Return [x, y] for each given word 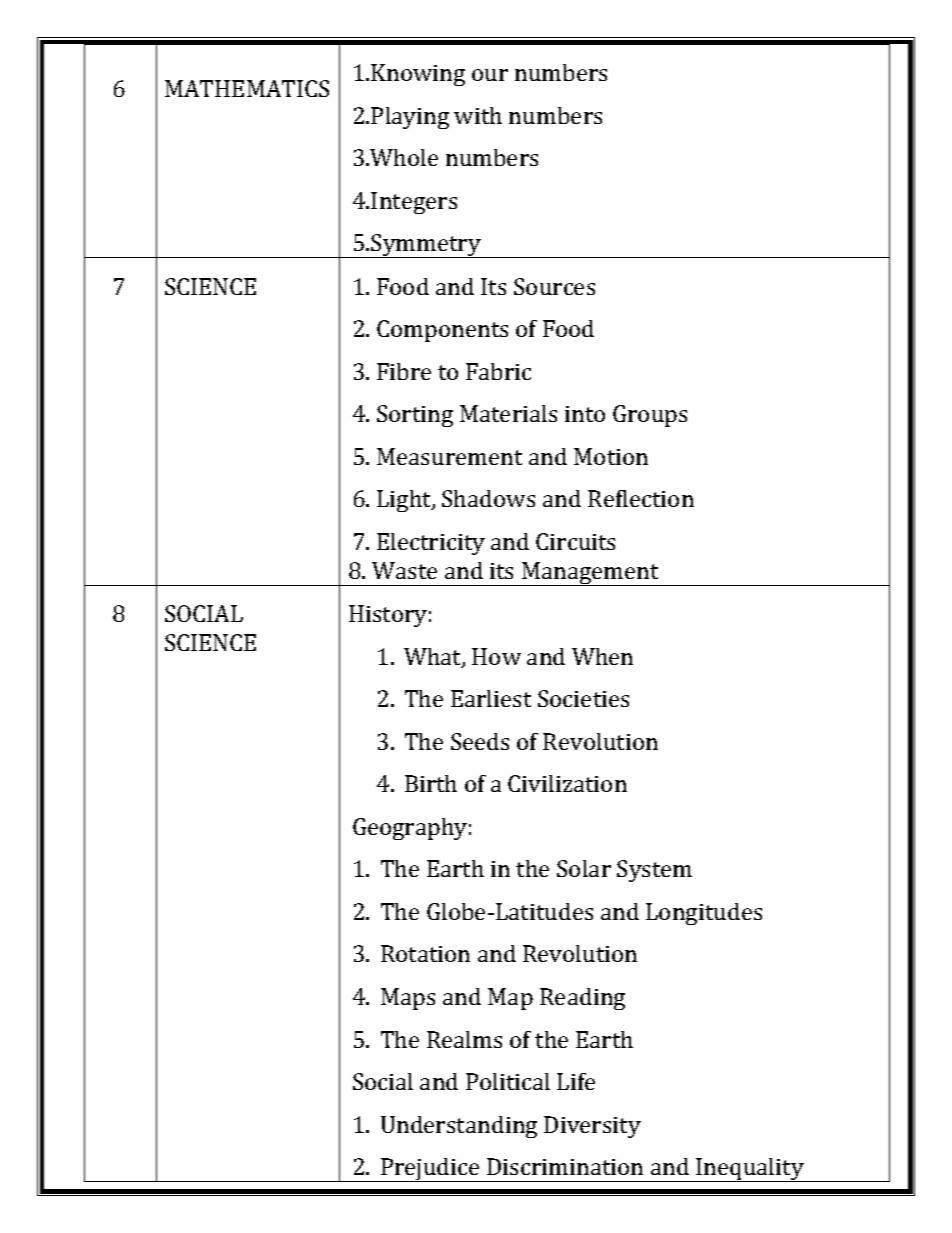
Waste [404, 570]
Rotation [425, 953]
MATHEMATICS [247, 88]
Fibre [404, 371]
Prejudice [430, 1170]
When [602, 656]
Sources [554, 286]
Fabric [498, 371]
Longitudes [704, 914]
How [496, 656]
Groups [650, 416]
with [478, 115]
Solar [584, 868]
